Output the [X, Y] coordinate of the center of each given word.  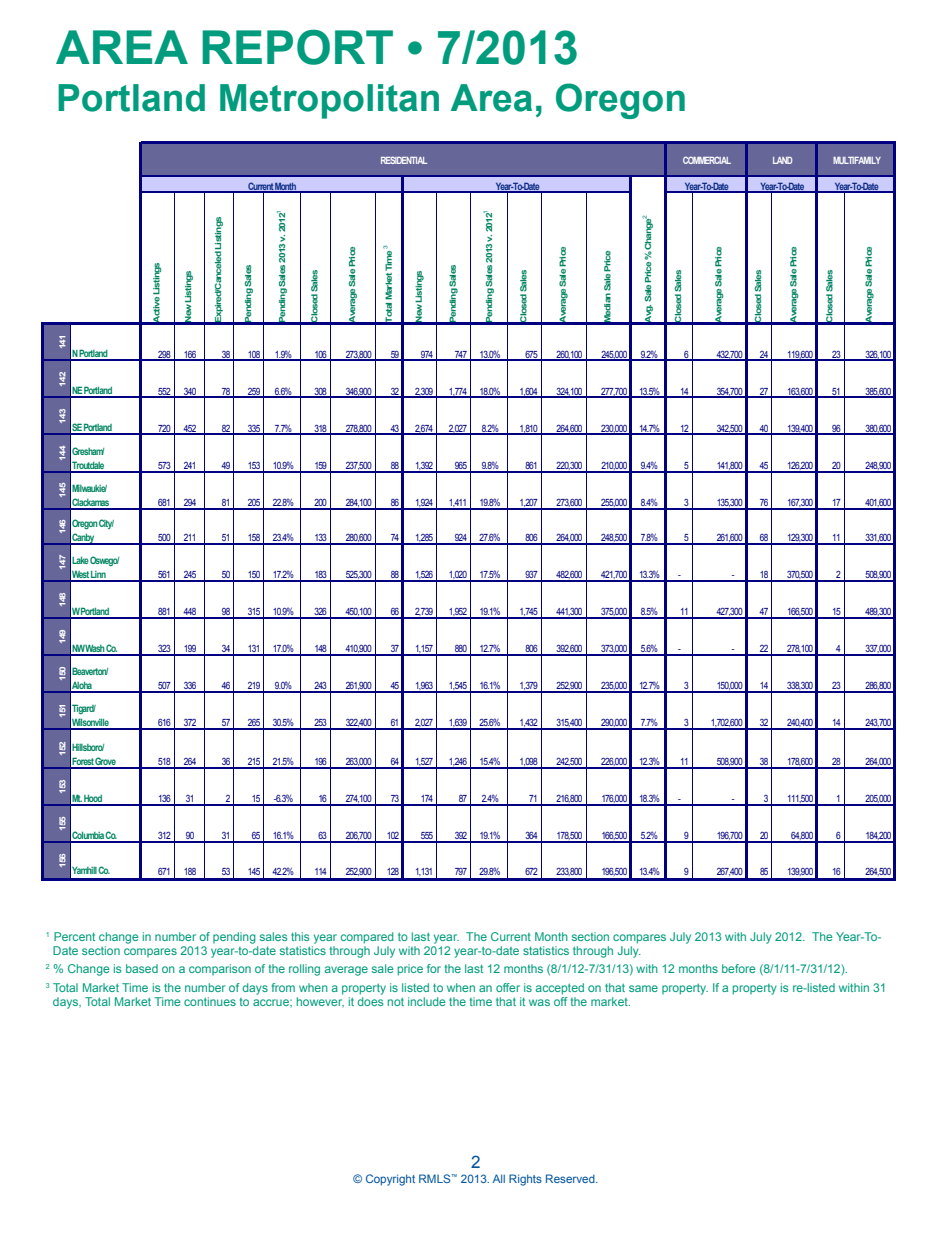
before [739, 968]
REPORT [297, 47]
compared [367, 938]
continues [210, 1001]
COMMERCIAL [707, 160]
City [106, 524]
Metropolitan [329, 101]
